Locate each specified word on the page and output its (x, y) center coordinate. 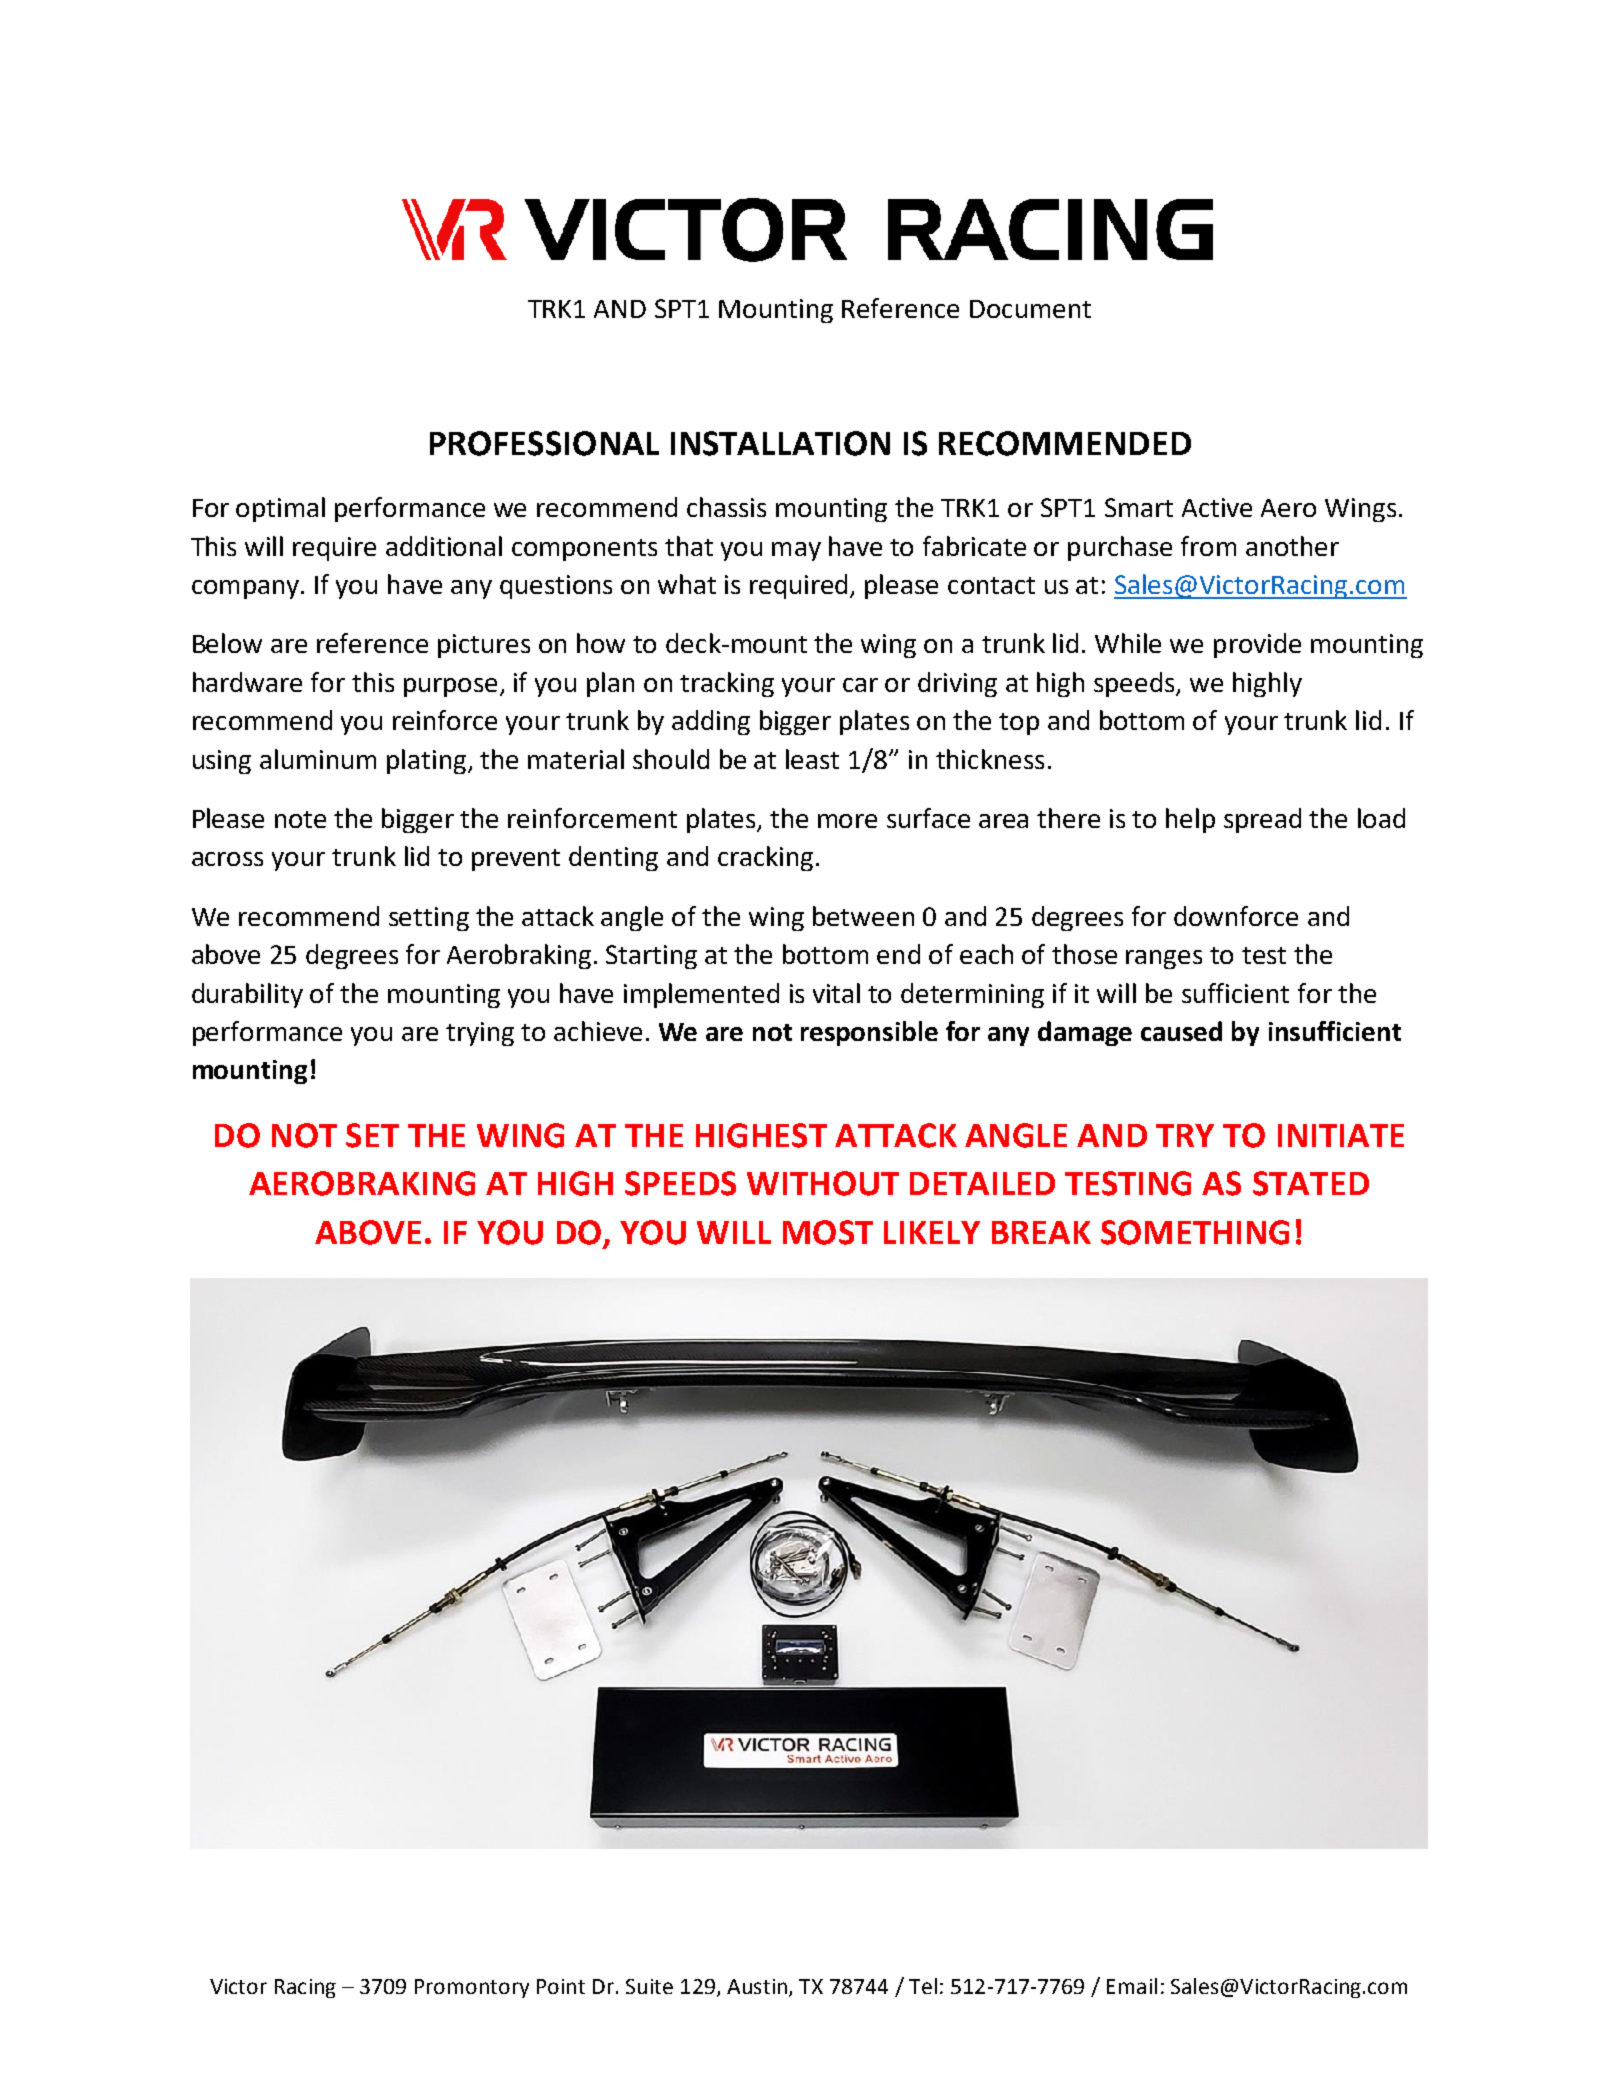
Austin (757, 1986)
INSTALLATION (780, 443)
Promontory (472, 1988)
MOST (828, 1232)
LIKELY (932, 1232)
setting (429, 919)
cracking (765, 858)
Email (1132, 1986)
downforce (1236, 916)
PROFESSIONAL (544, 443)
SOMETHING (1195, 1232)
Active (1217, 507)
